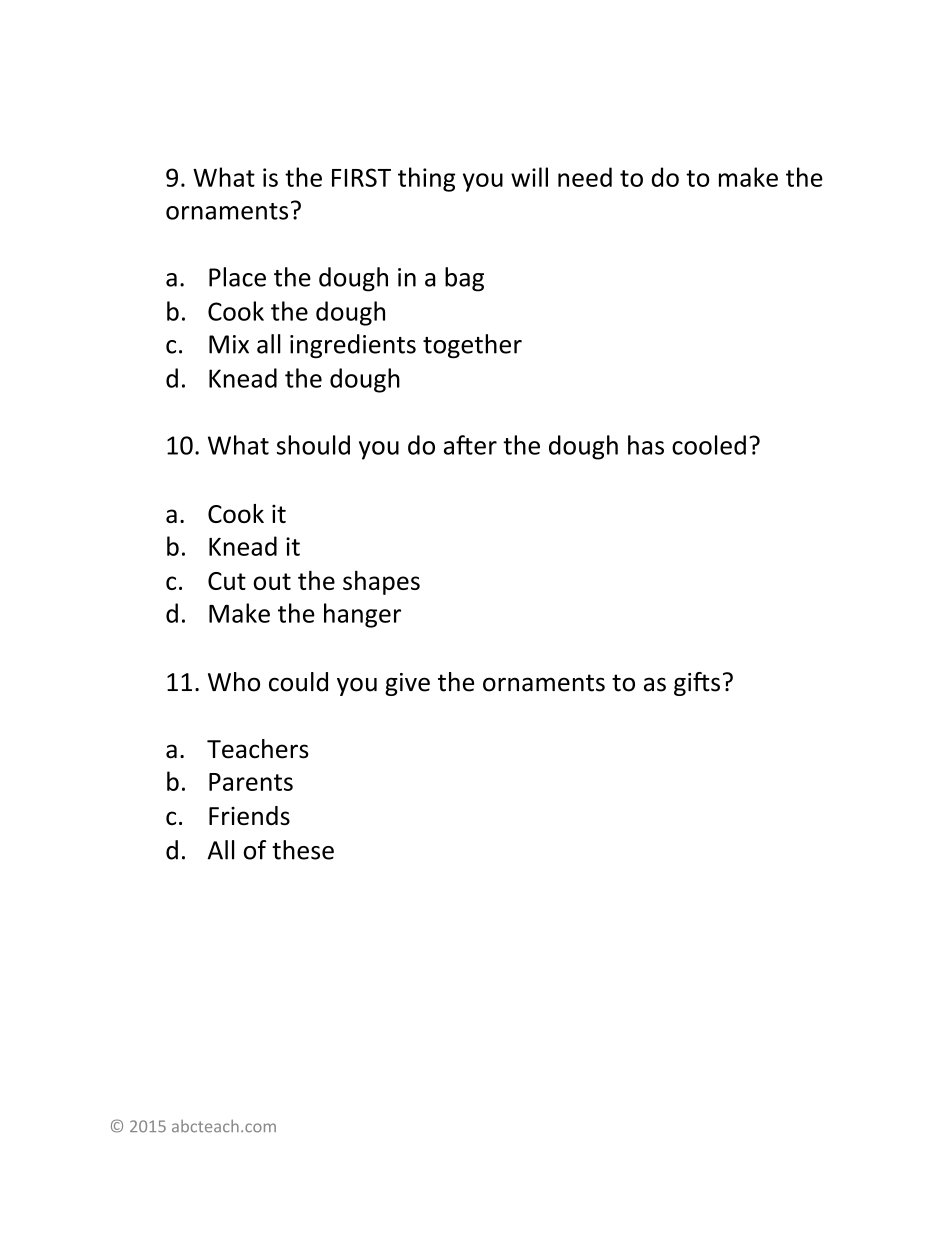 This image has height=1233, width=952. Describe the element at coordinates (407, 684) in the image. I see `give` at that location.
